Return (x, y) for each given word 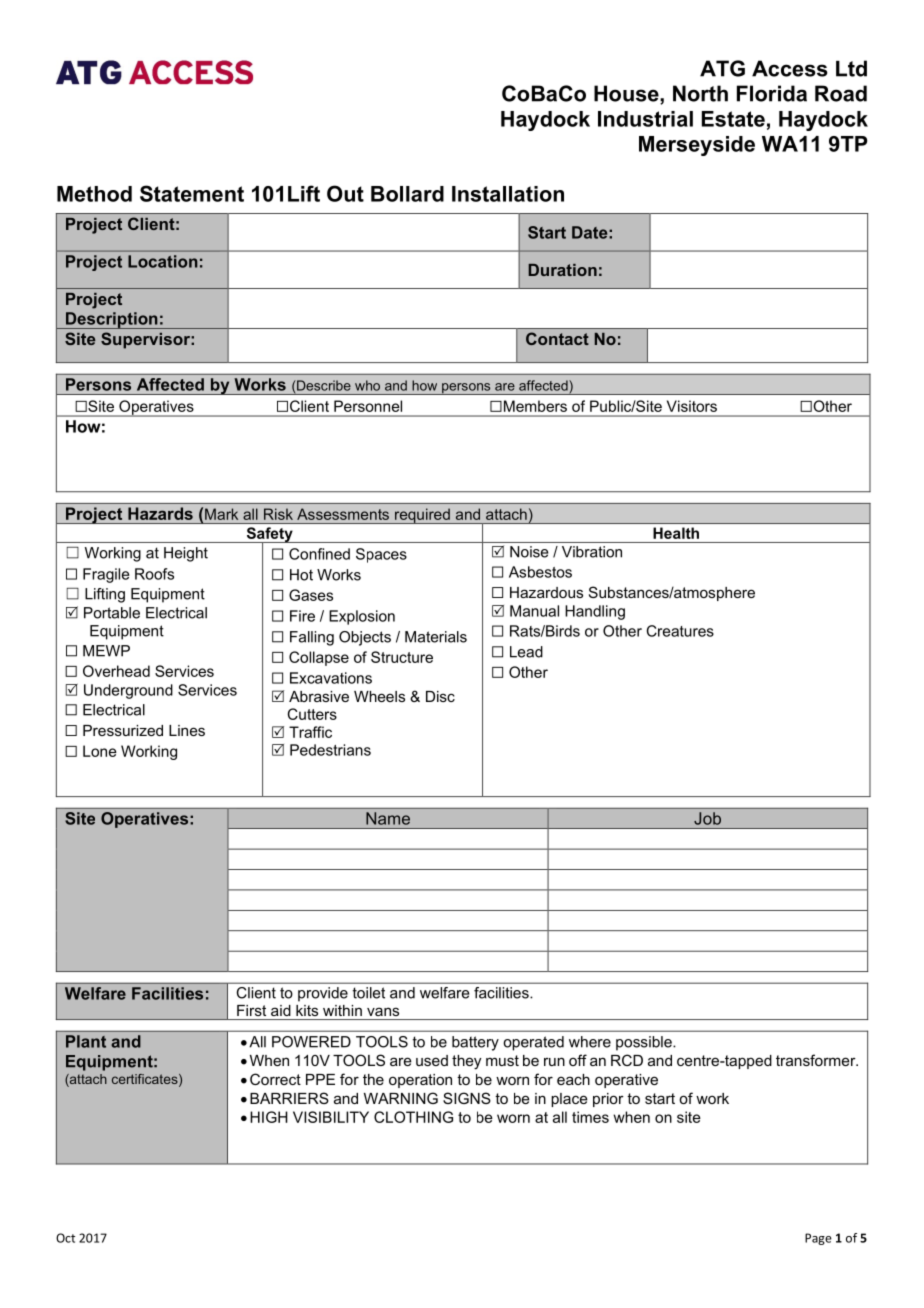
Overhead (116, 671)
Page (818, 1239)
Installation (508, 194)
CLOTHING (413, 1117)
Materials (436, 637)
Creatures (680, 631)
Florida (772, 93)
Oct (65, 1238)
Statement (192, 193)
